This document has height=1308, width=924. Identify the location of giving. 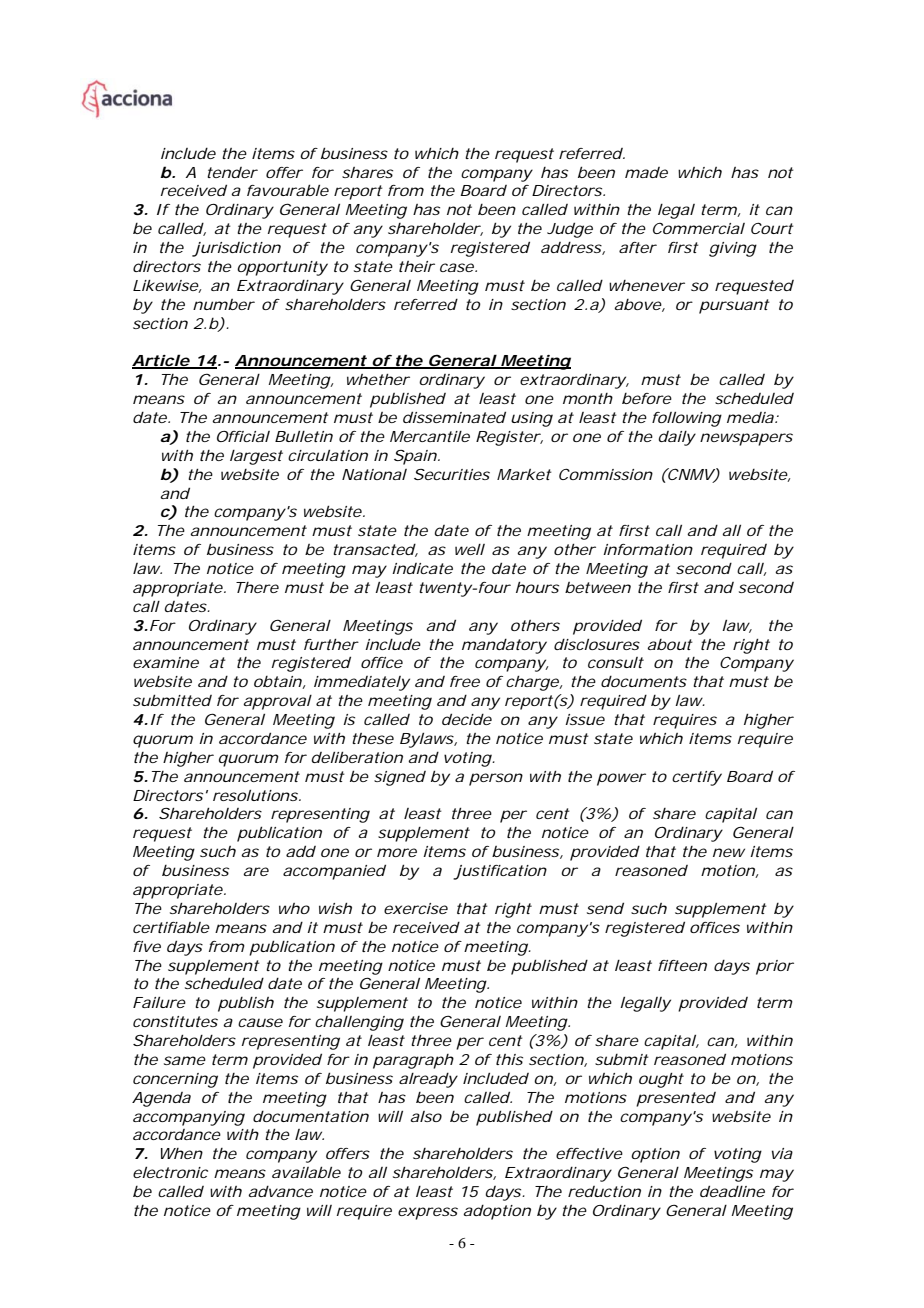
(733, 249).
